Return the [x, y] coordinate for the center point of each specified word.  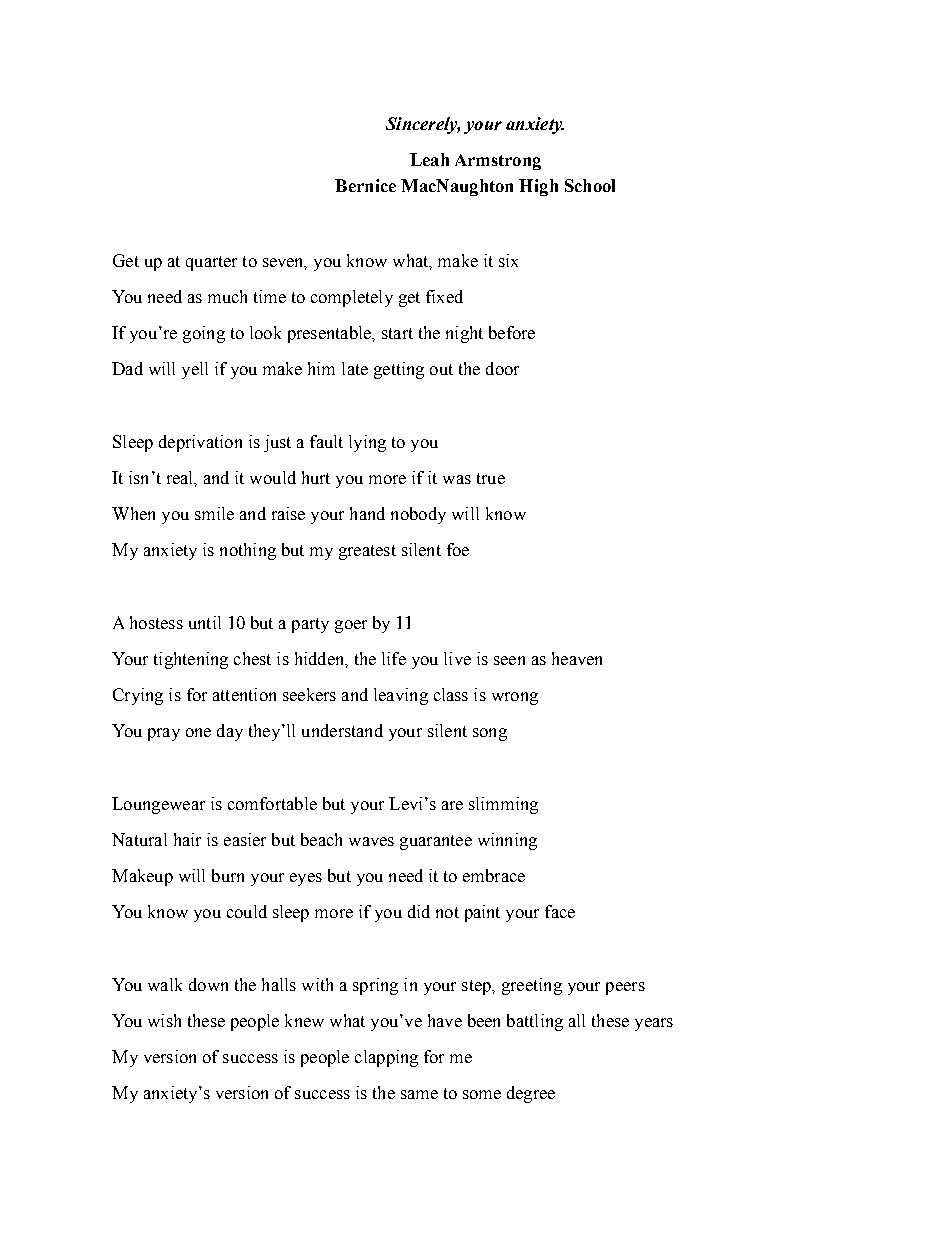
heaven [577, 658]
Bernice [365, 185]
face [560, 911]
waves [371, 841]
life [394, 658]
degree [531, 1094]
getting [399, 370]
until [205, 622]
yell [195, 370]
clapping [386, 1058]
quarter [211, 263]
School [590, 185]
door [502, 368]
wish [164, 1020]
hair [187, 839]
